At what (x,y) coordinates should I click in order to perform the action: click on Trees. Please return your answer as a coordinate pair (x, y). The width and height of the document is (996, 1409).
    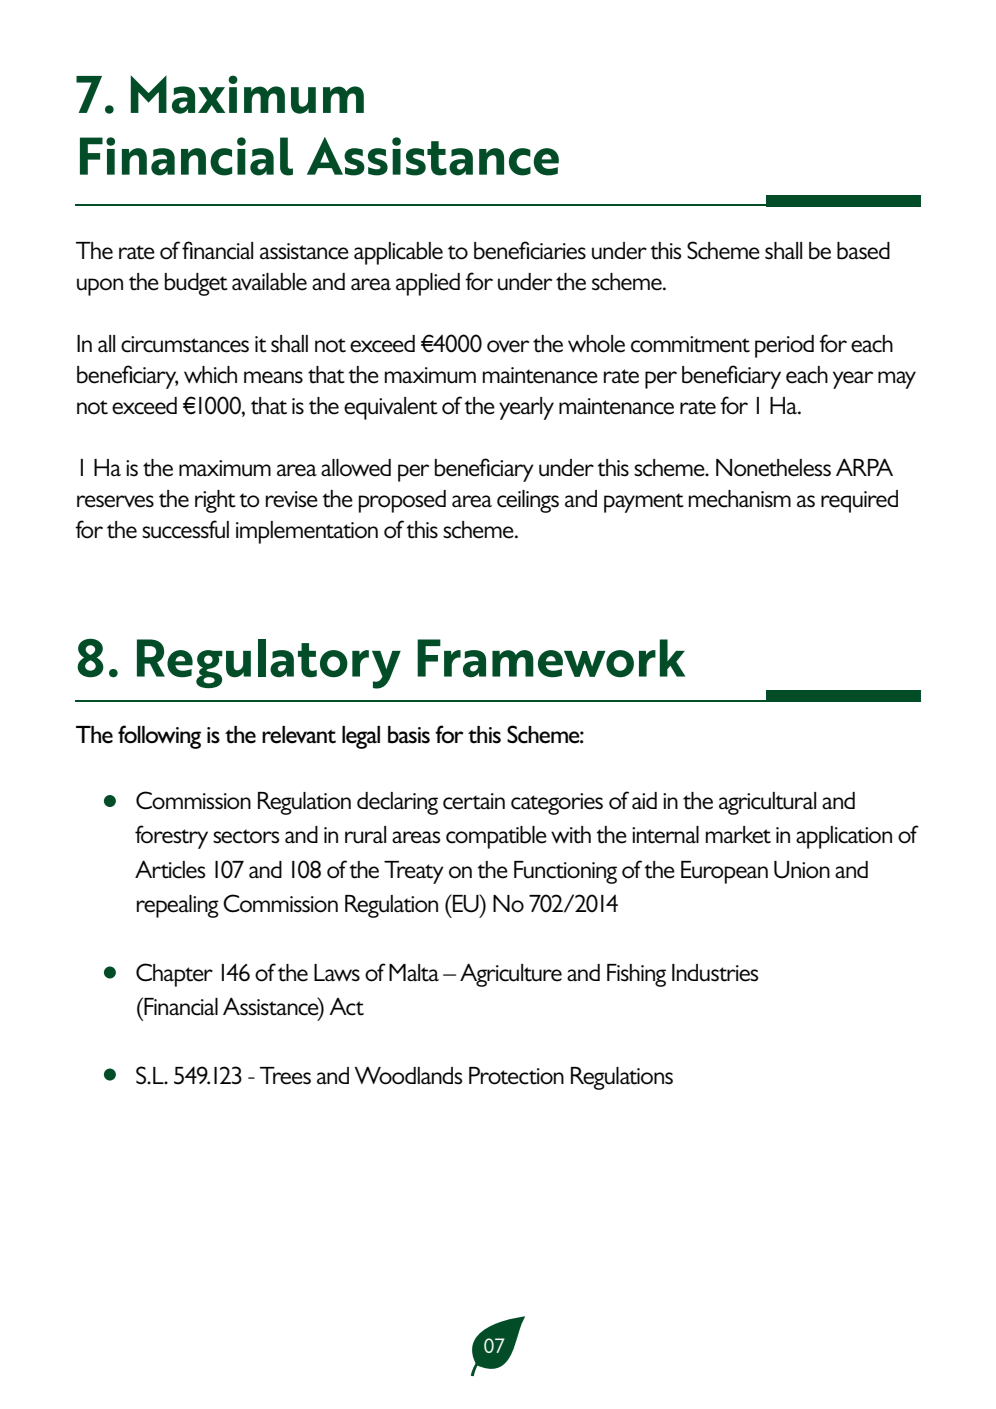
    Looking at the image, I should click on (285, 1076).
